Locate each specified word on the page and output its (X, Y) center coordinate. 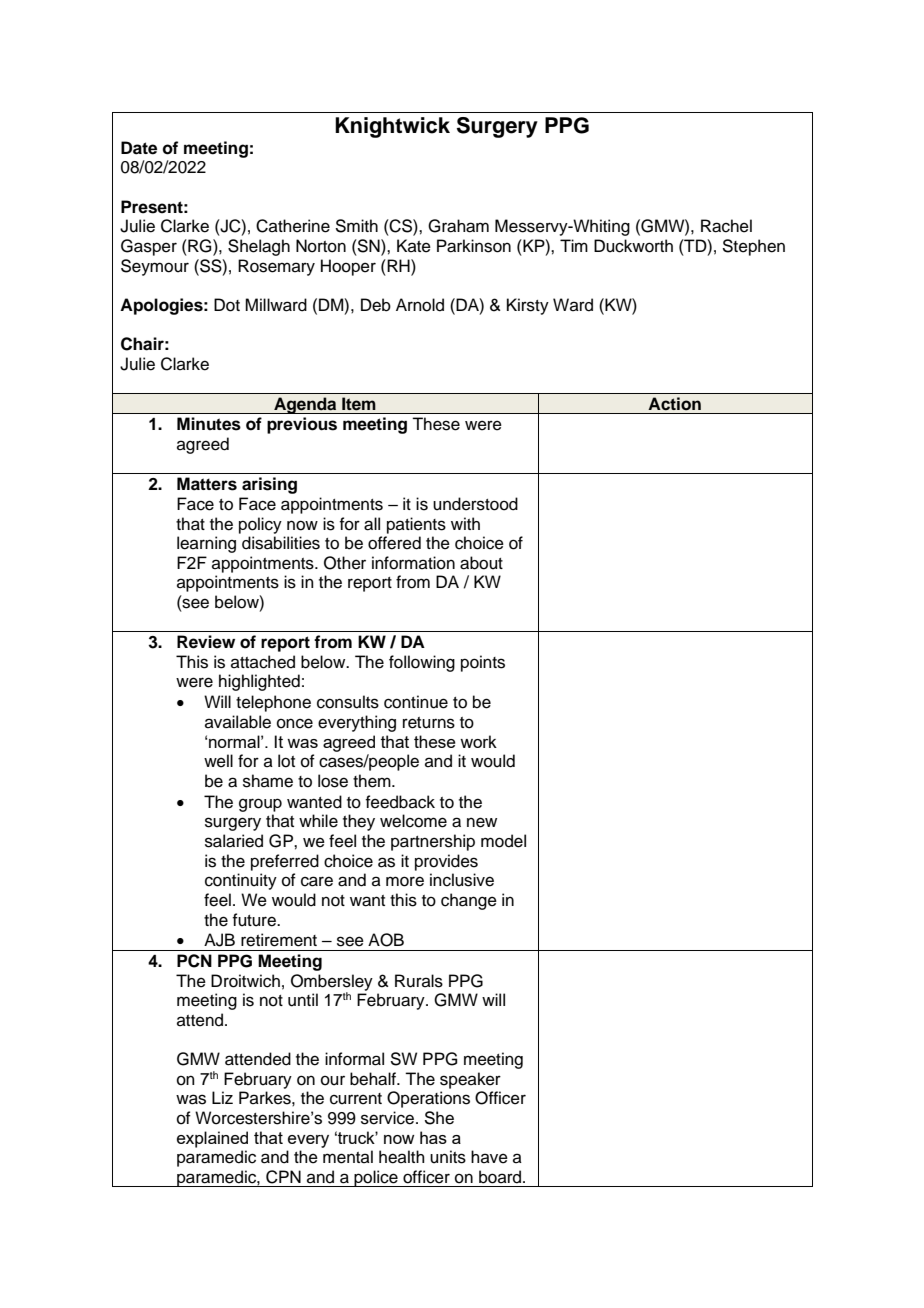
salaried (234, 841)
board (500, 1177)
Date (139, 148)
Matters (207, 484)
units (448, 1157)
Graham (458, 226)
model (503, 841)
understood (475, 504)
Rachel (726, 226)
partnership (433, 842)
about (481, 563)
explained (212, 1139)
